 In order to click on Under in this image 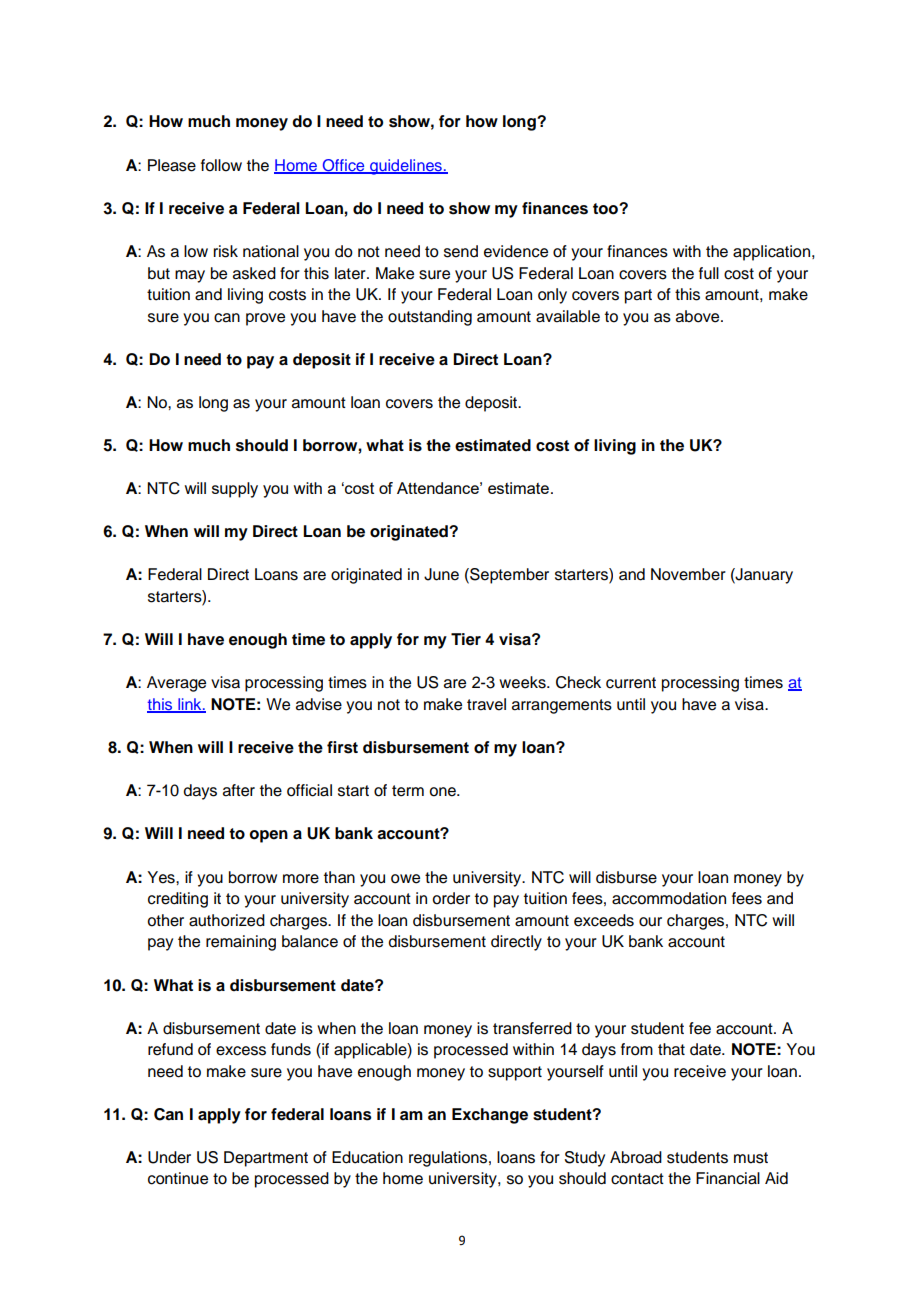, I will do `click(169, 1157)`.
